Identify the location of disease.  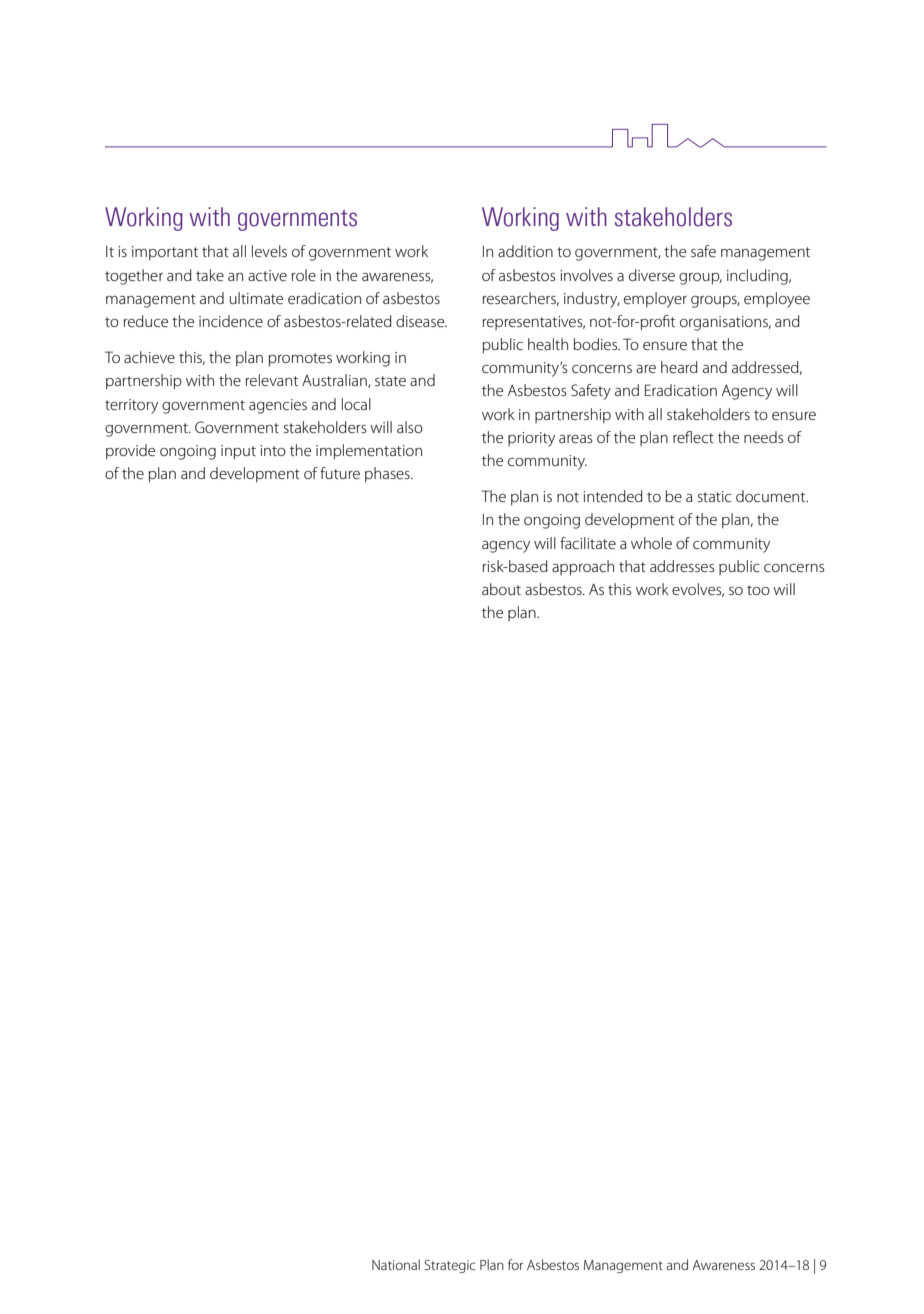
(421, 321).
